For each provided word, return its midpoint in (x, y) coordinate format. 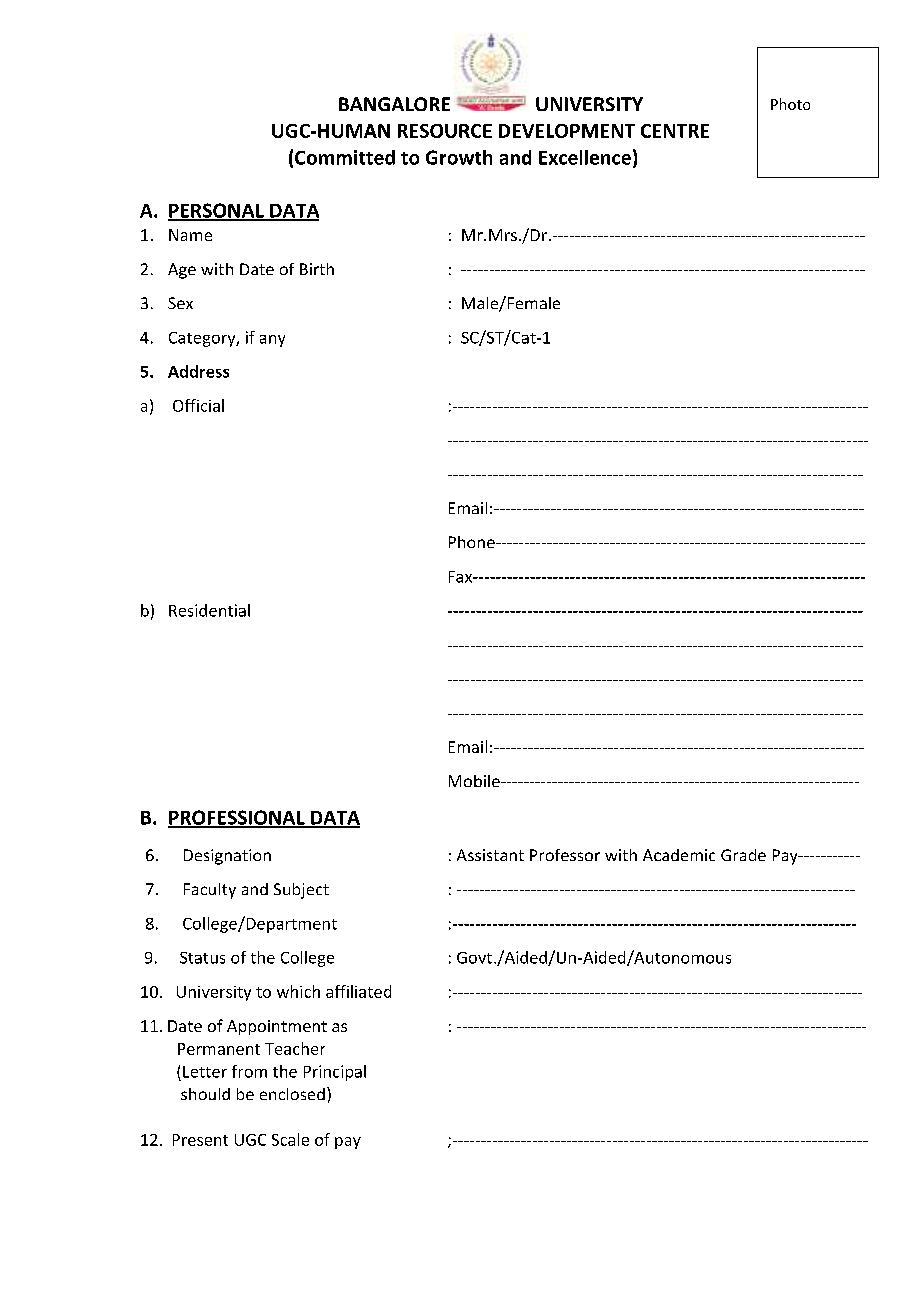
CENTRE (675, 131)
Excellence (585, 157)
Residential (209, 610)
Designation (227, 857)
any (272, 341)
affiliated (358, 991)
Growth (459, 157)
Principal (335, 1073)
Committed (345, 157)
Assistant (490, 855)
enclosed (292, 1094)
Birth (317, 269)
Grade (743, 855)
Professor (565, 855)
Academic (679, 855)
